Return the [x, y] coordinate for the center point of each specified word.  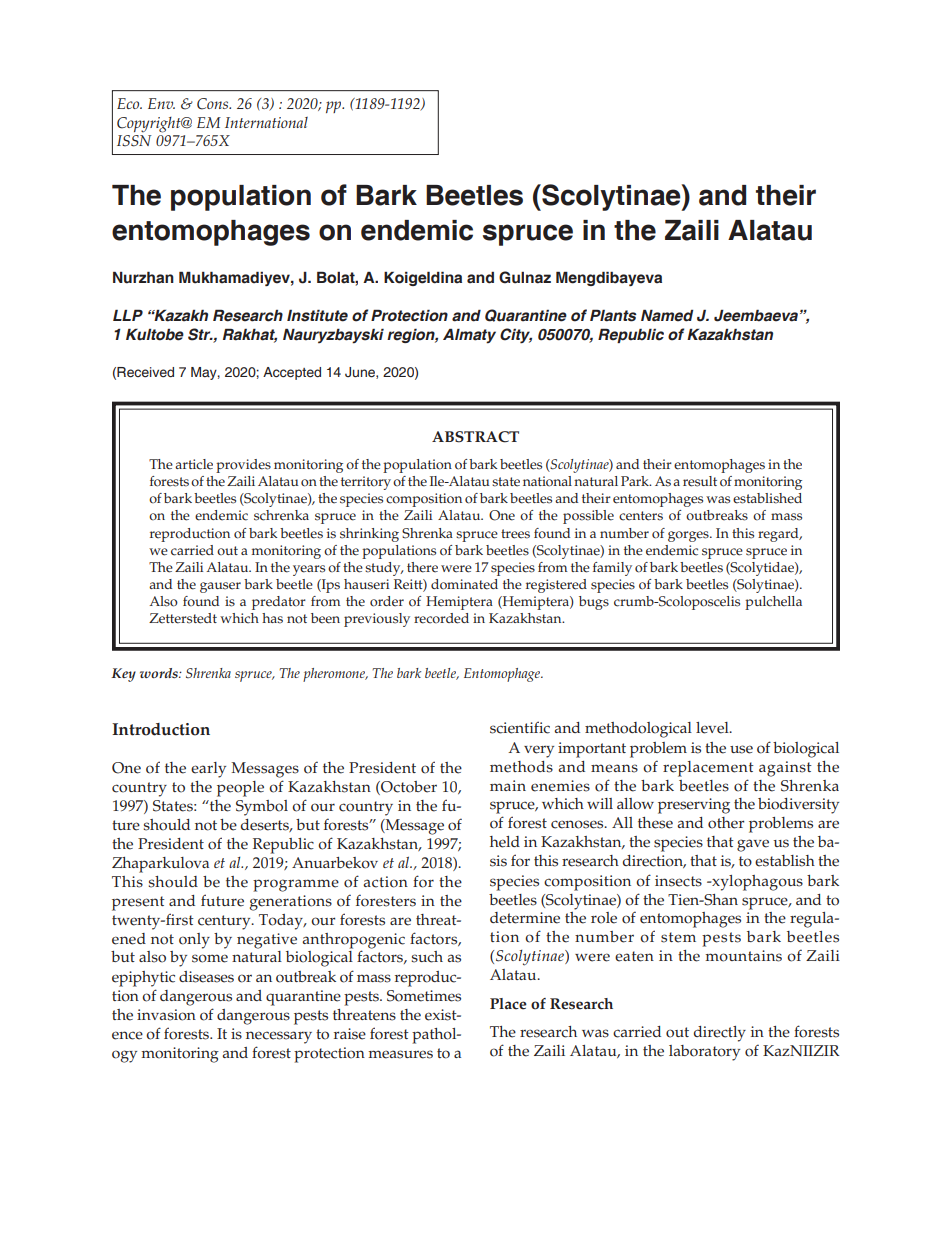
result [700, 481]
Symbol [262, 808]
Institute [317, 315]
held [505, 842]
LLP [128, 315]
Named [667, 315]
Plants [613, 315]
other [726, 823]
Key [123, 675]
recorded [441, 618]
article [194, 464]
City [516, 336]
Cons [214, 104]
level [713, 728]
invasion [166, 1015]
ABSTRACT [475, 437]
